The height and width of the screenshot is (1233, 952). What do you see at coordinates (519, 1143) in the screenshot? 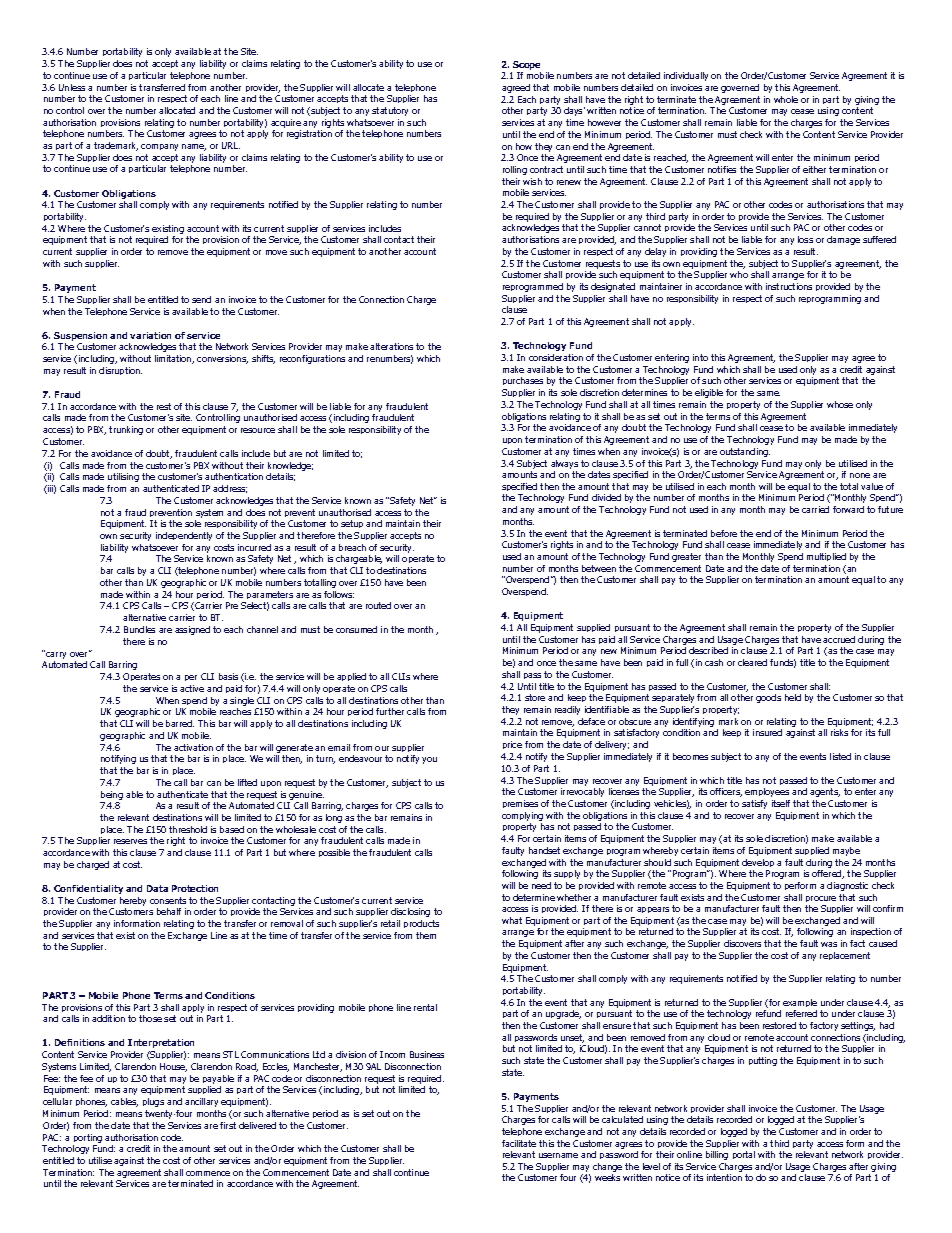
I see `facilitate` at bounding box center [519, 1143].
